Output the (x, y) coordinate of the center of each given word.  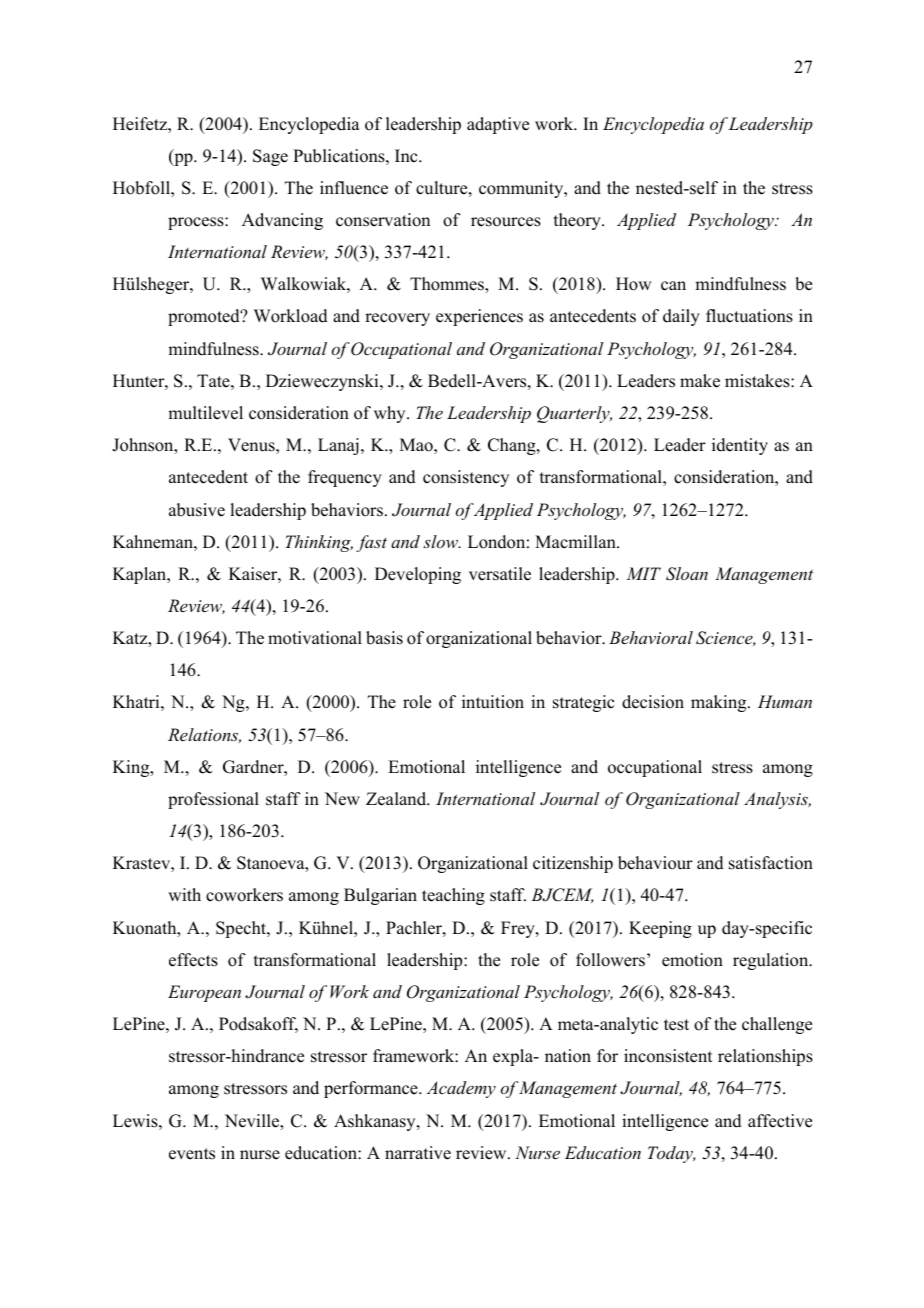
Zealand (397, 799)
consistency (466, 478)
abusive (197, 510)
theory (578, 221)
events (192, 1154)
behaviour (655, 863)
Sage (270, 157)
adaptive (498, 125)
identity (740, 446)
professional (213, 800)
